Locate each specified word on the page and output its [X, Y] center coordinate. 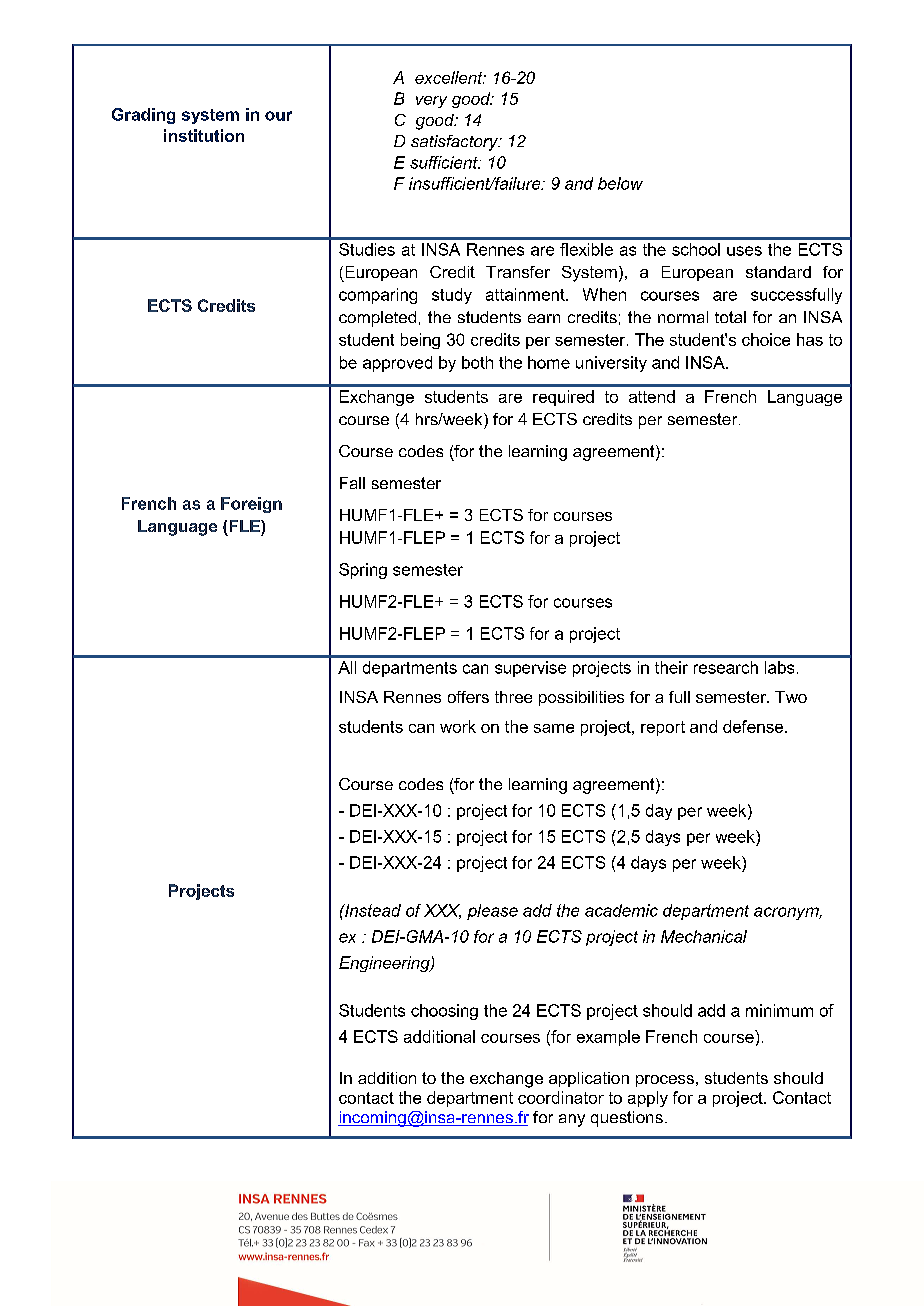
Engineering [385, 964]
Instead [372, 910]
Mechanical [704, 936]
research [726, 667]
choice [766, 339]
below [620, 183]
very [431, 102]
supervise [530, 669]
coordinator [561, 1097]
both [477, 362]
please [492, 912]
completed [377, 319]
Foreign [251, 505]
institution [204, 135]
